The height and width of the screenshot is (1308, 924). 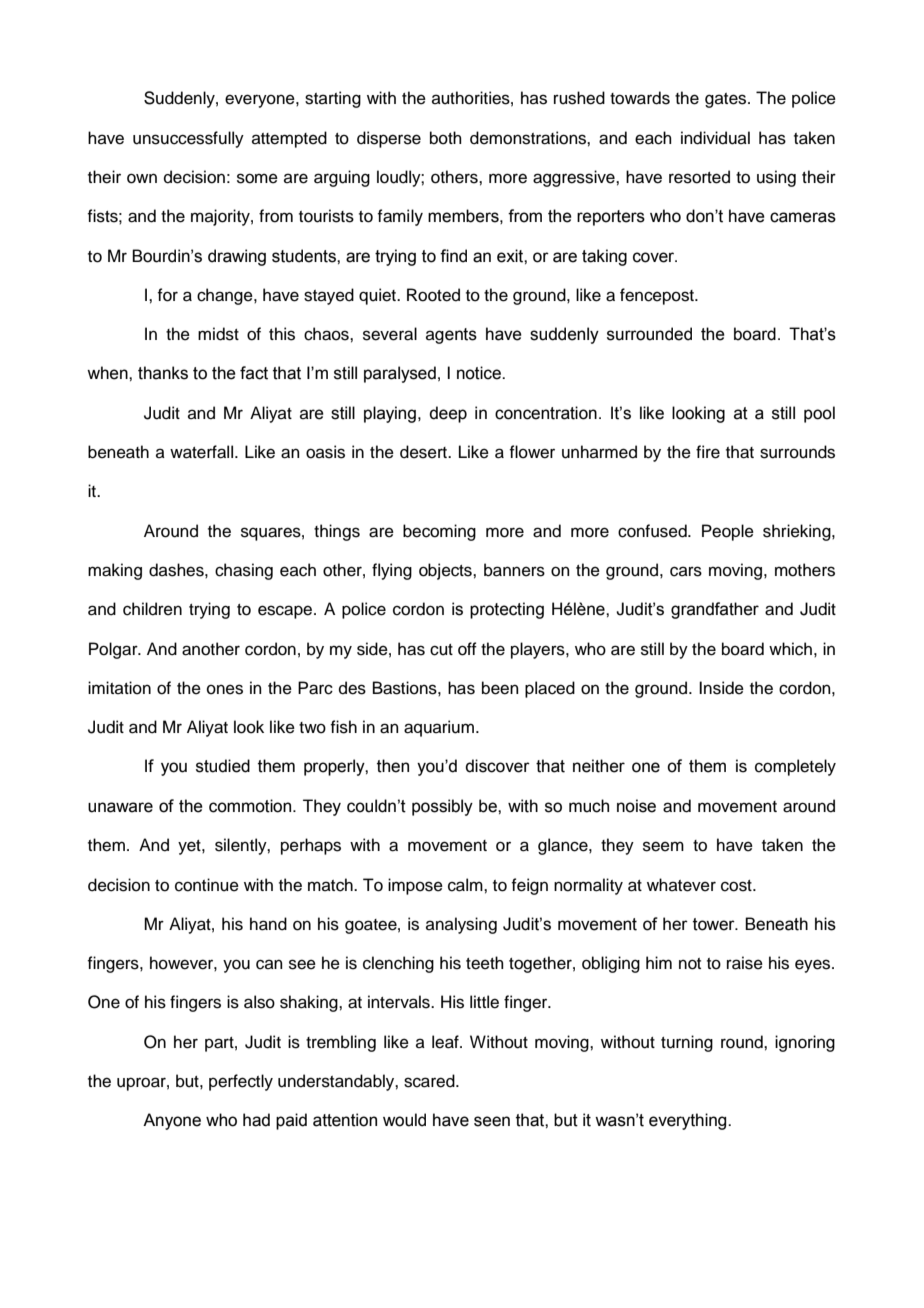 I want to click on fire, so click(x=708, y=452).
